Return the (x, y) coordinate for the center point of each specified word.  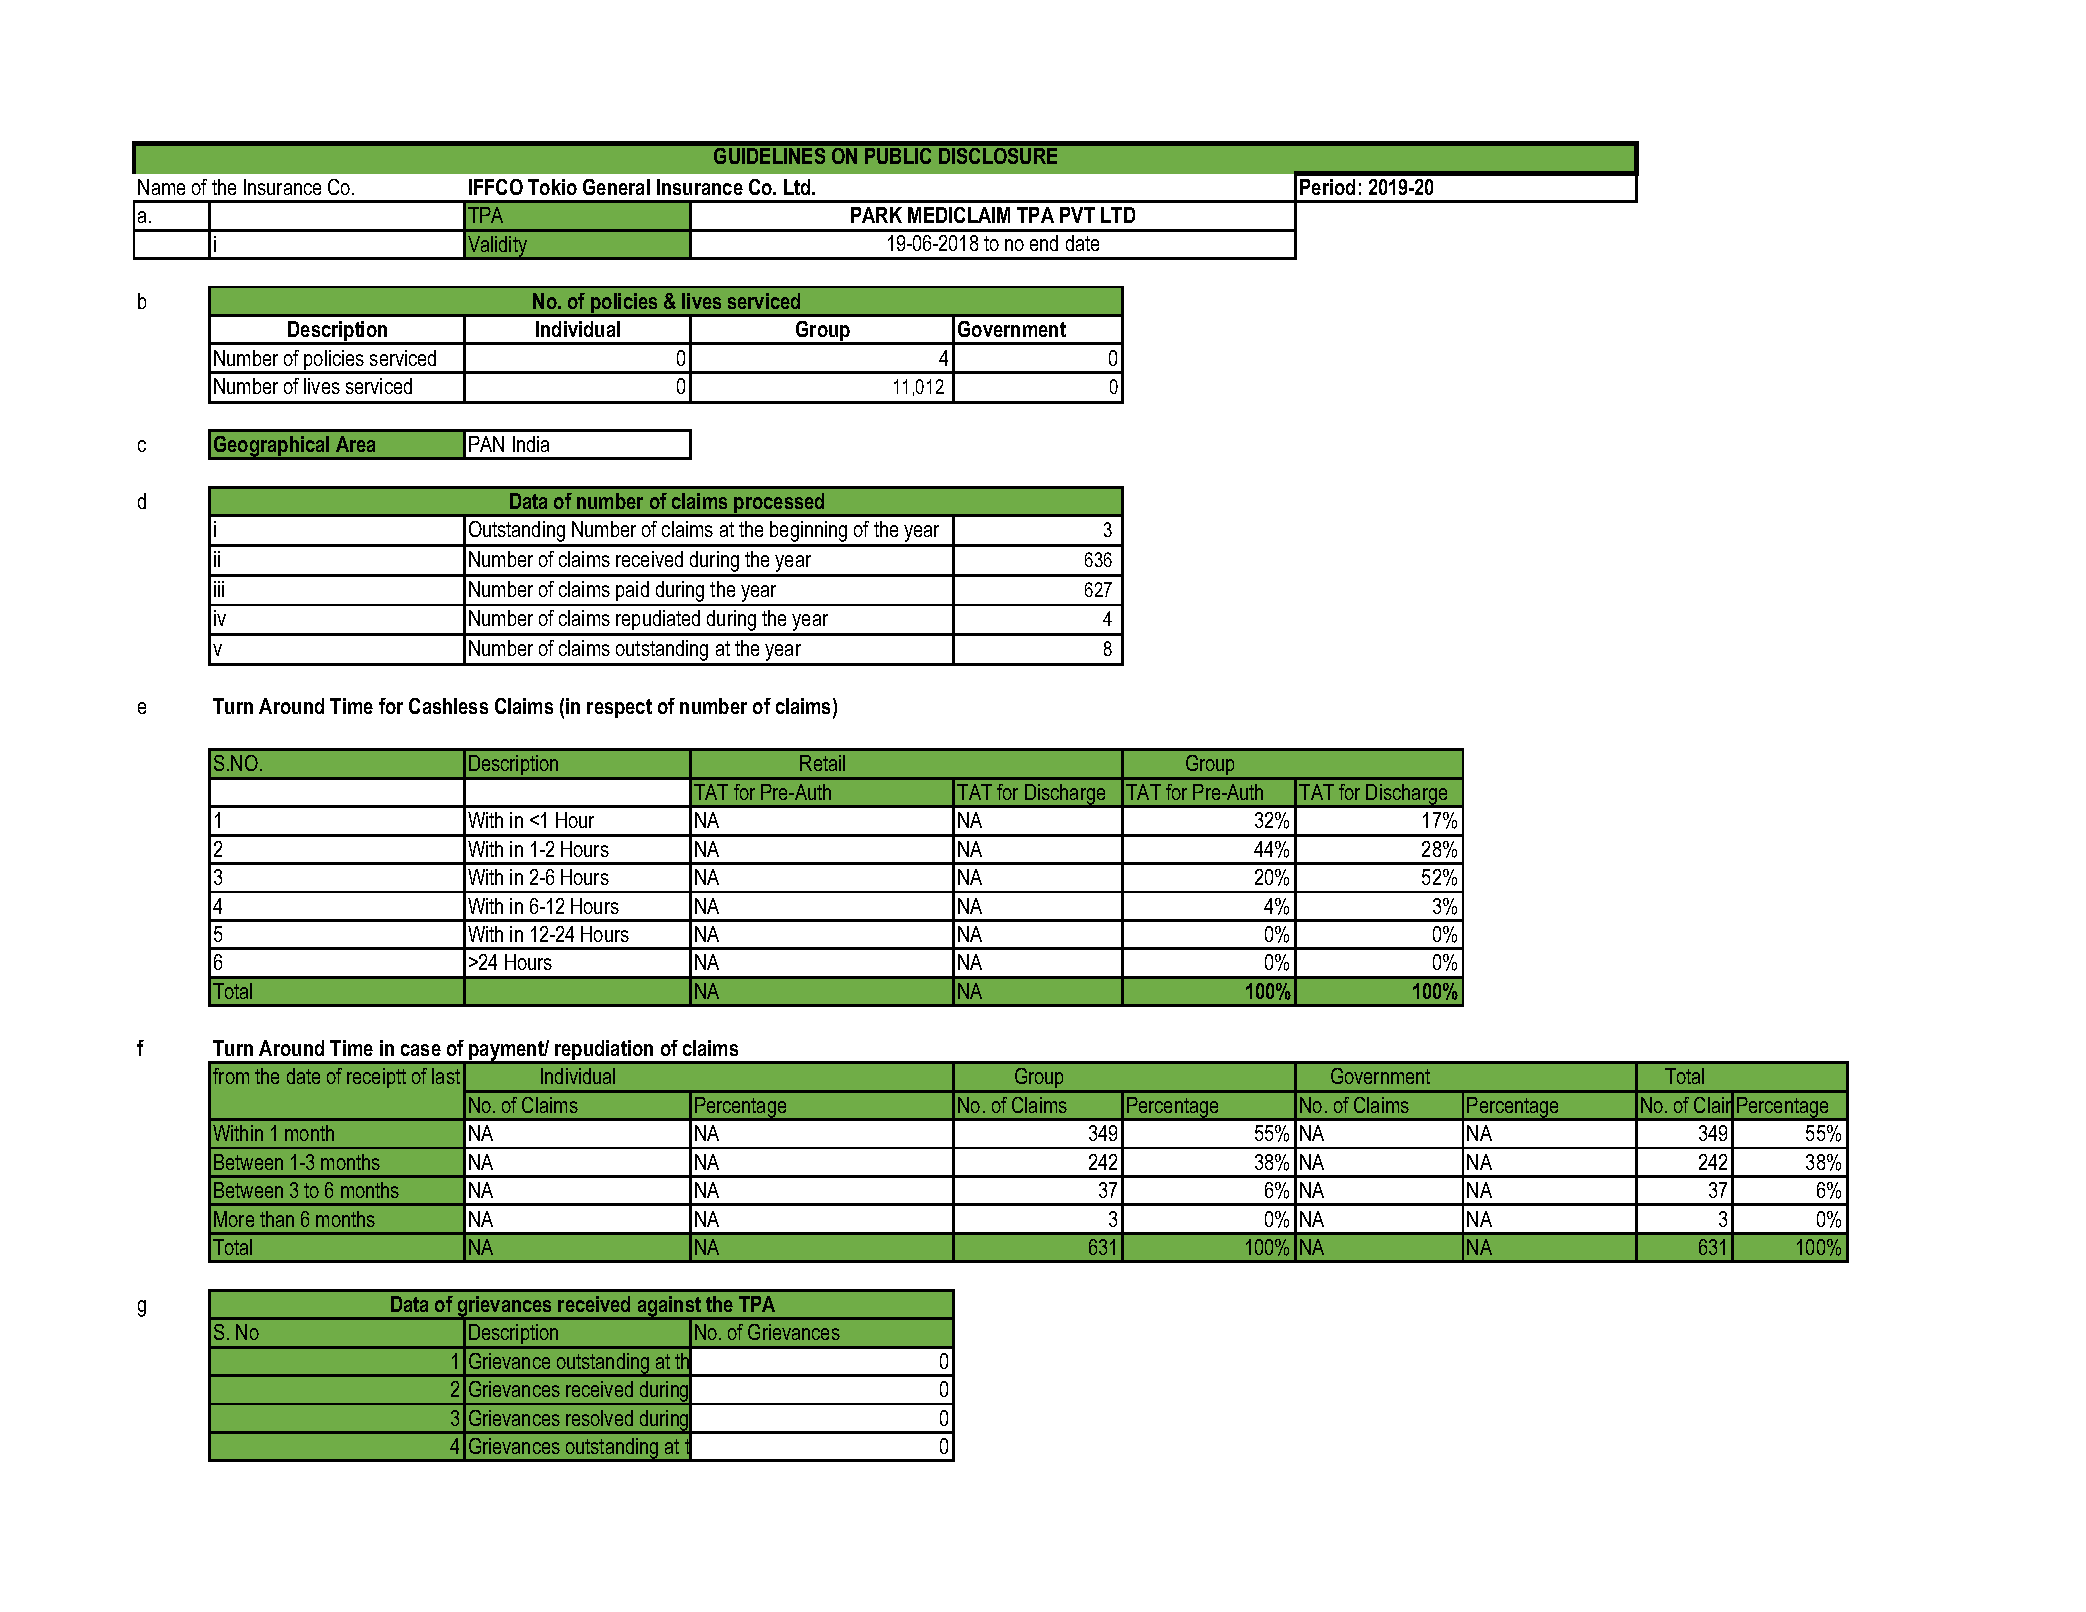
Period (1327, 187)
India (531, 444)
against (670, 1308)
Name (161, 187)
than (277, 1219)
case (421, 1050)
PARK (876, 215)
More (234, 1219)
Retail (822, 763)
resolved (599, 1418)
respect (619, 708)
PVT (1077, 215)
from (231, 1076)
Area (355, 444)
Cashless (448, 706)
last (446, 1076)
